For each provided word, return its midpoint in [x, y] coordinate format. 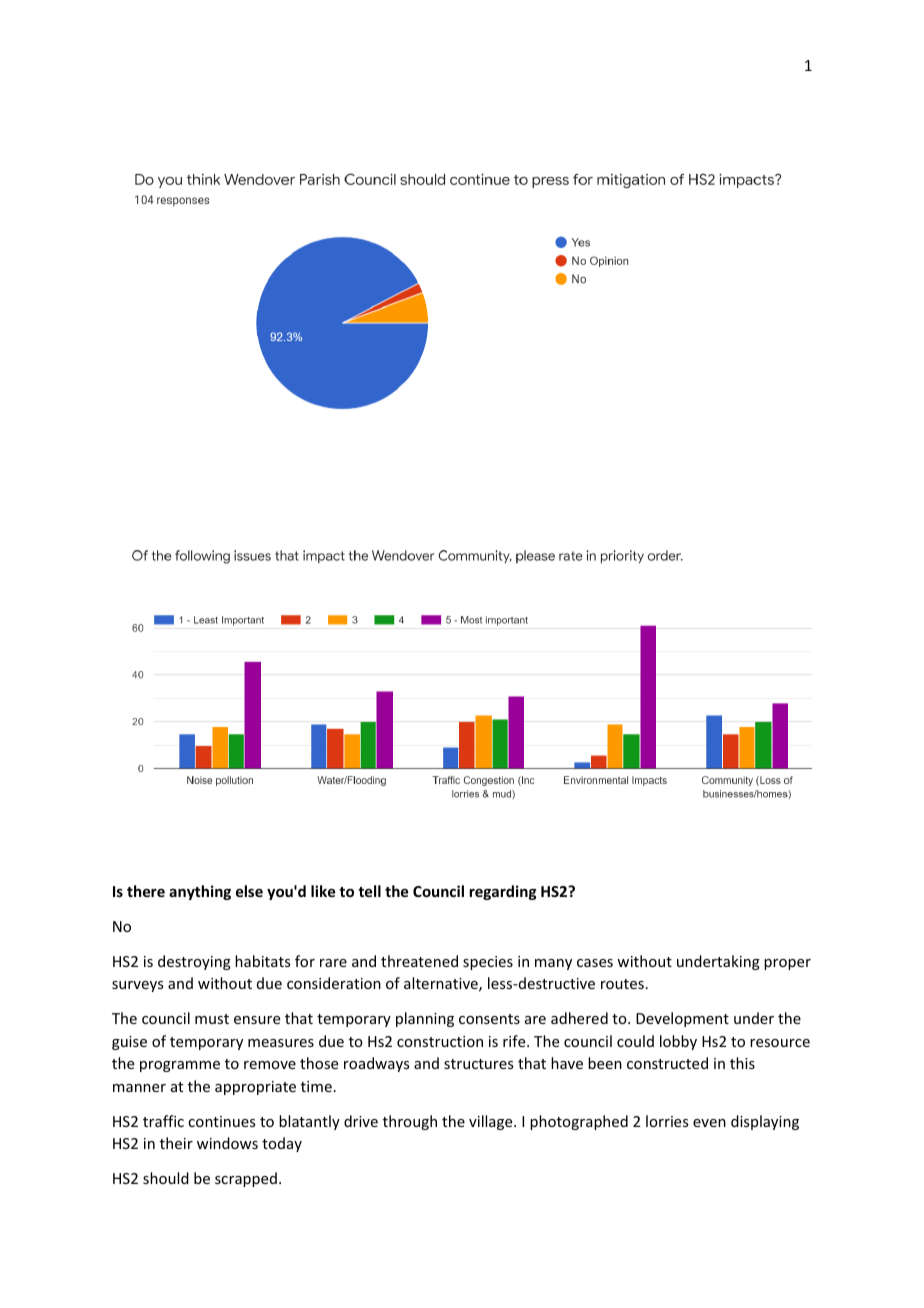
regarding [503, 892]
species [488, 963]
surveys [137, 986]
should [166, 1178]
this [742, 1063]
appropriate [255, 1088]
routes [622, 984]
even [709, 1123]
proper [787, 964]
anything [200, 892]
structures [478, 1064]
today [282, 1144]
